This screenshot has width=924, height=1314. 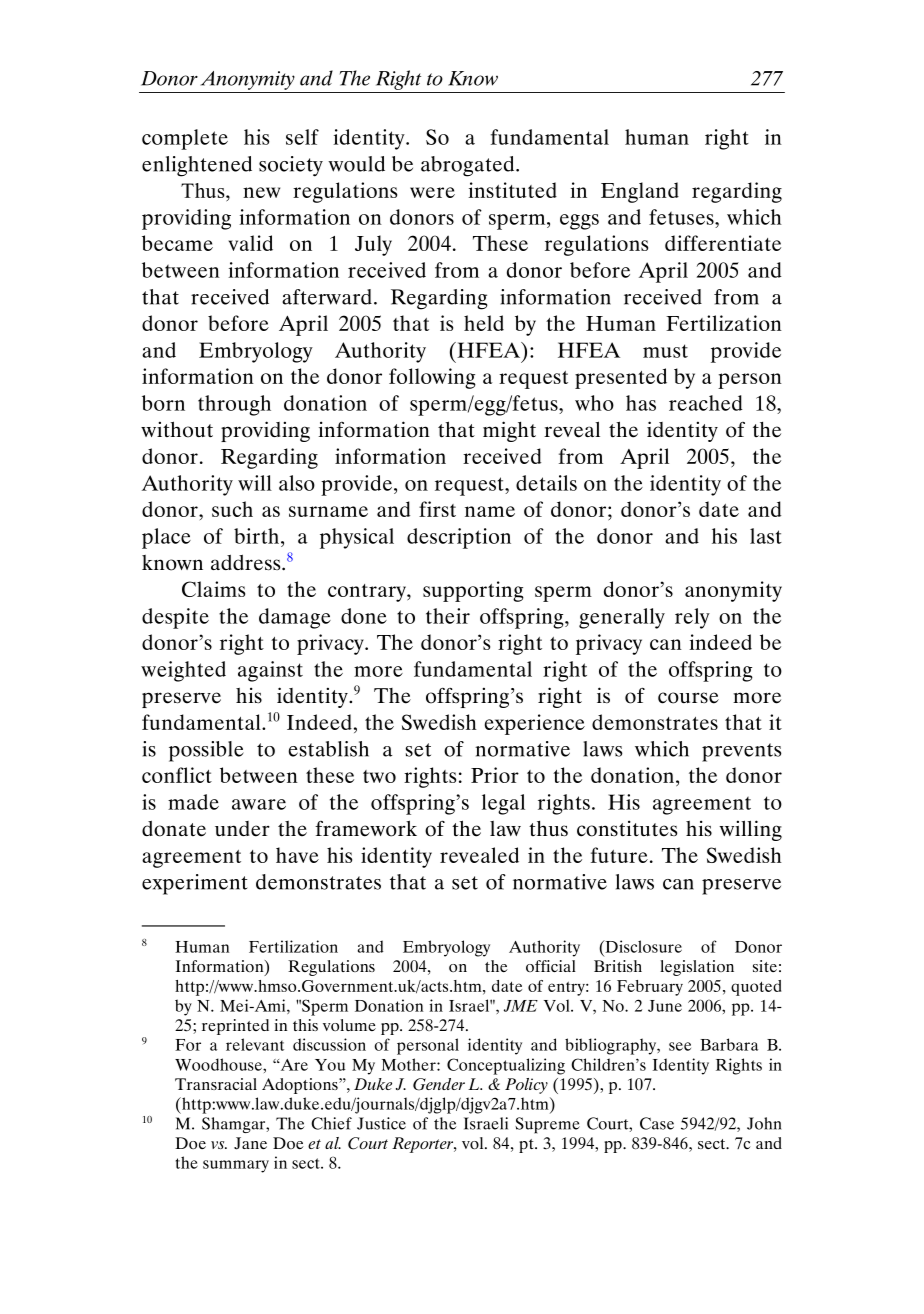 What do you see at coordinates (503, 804) in the screenshot?
I see `legal` at bounding box center [503, 804].
